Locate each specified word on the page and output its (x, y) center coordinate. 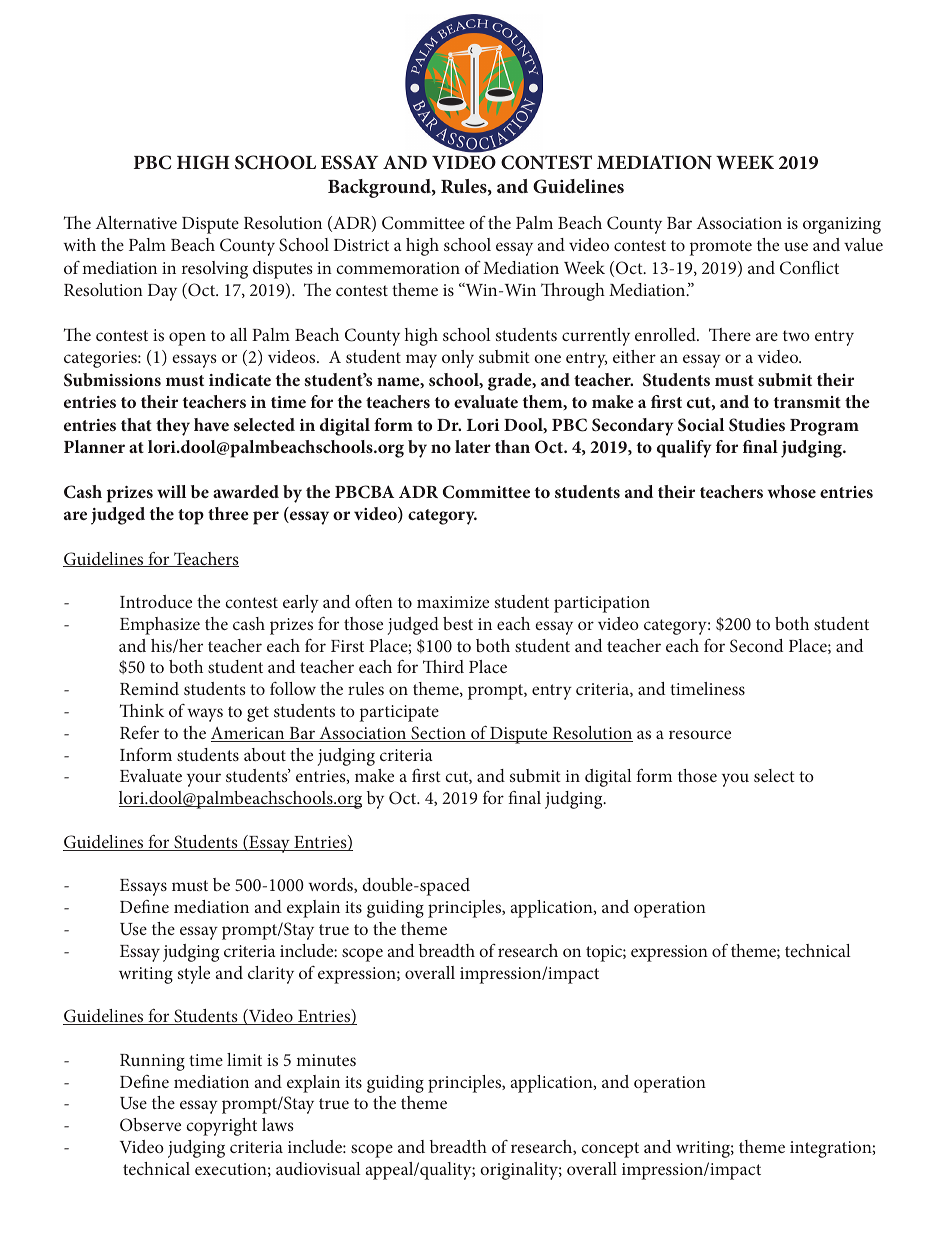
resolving (215, 270)
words (331, 885)
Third (443, 666)
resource (700, 734)
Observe (150, 1124)
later (473, 446)
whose (792, 491)
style (194, 975)
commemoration (398, 268)
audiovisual (318, 1168)
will (171, 491)
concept (610, 1150)
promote (721, 248)
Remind (149, 688)
